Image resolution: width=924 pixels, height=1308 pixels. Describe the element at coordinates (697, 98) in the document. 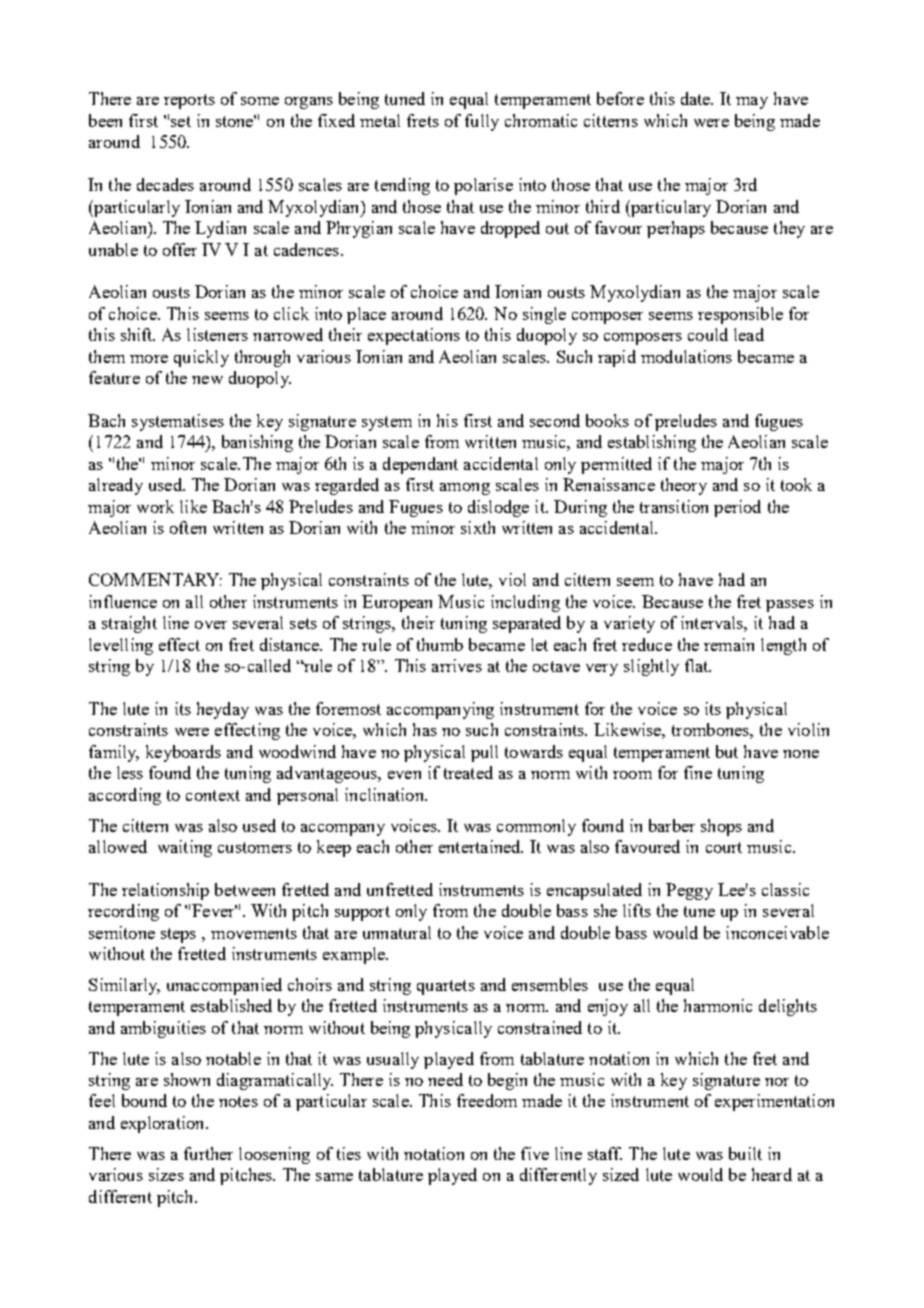

I see `date` at that location.
